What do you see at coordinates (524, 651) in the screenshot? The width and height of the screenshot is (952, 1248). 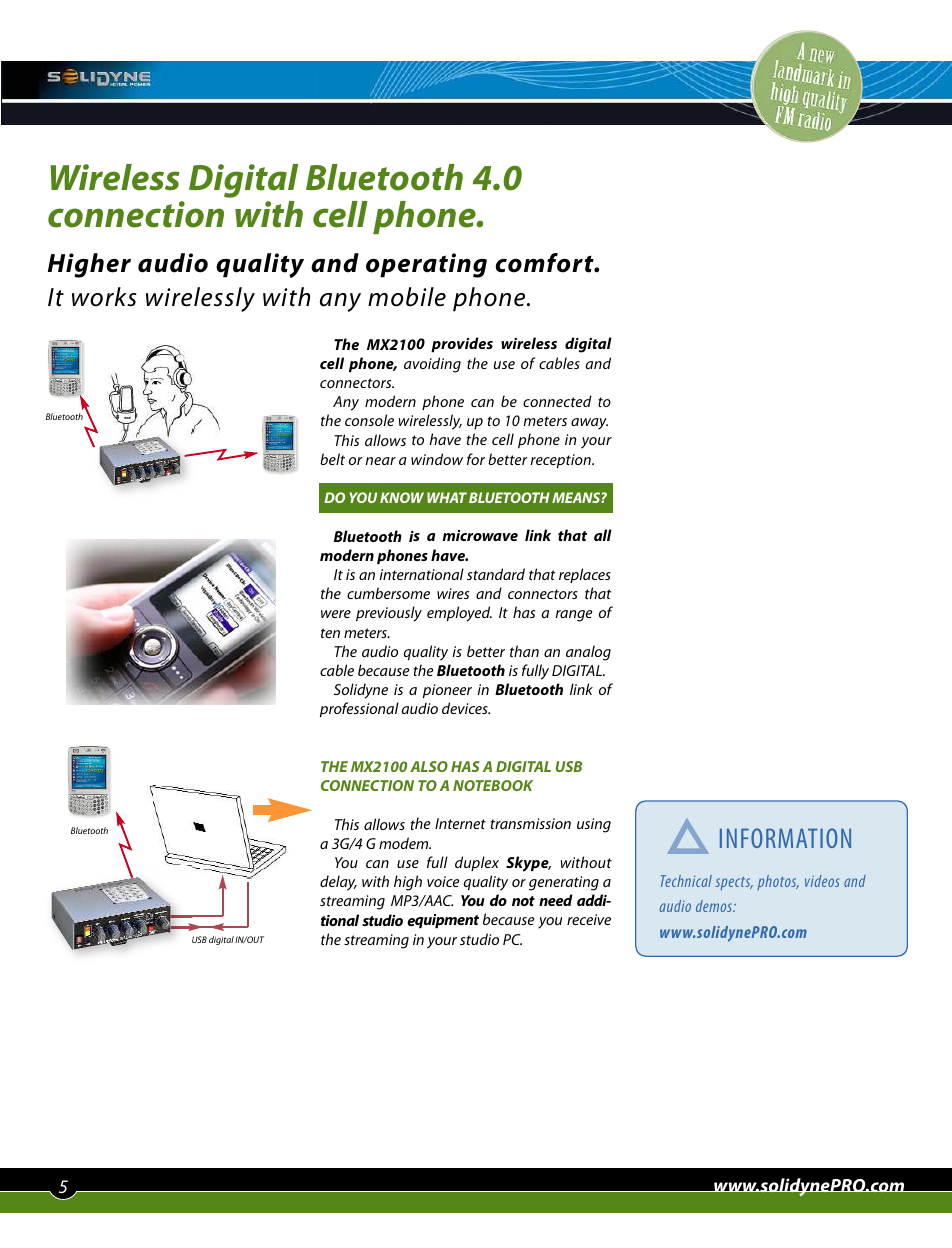 I see `than` at bounding box center [524, 651].
